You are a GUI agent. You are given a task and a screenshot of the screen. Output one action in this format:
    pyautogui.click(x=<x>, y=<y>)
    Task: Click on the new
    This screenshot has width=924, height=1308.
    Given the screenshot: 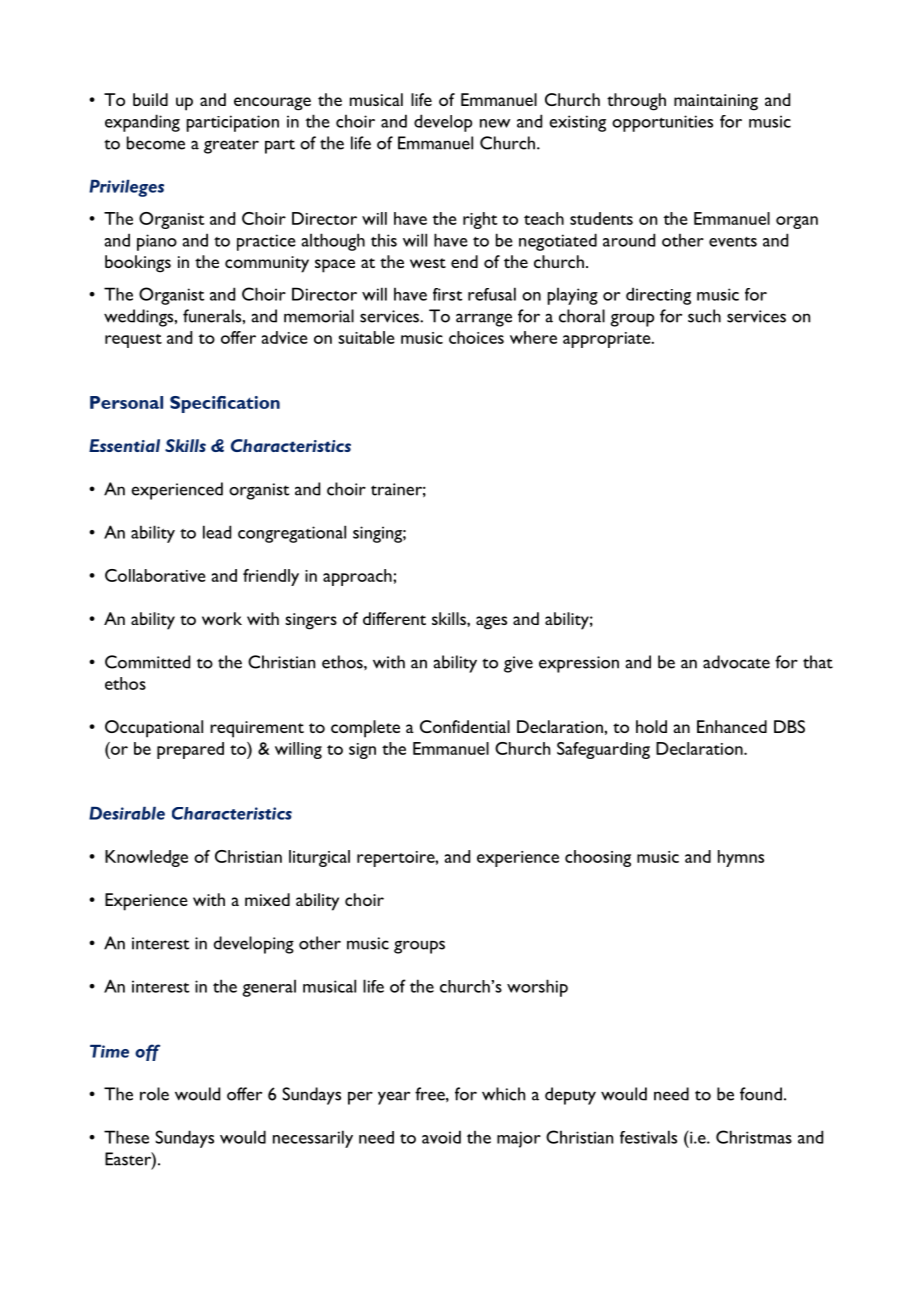 What is the action you would take?
    pyautogui.click(x=495, y=123)
